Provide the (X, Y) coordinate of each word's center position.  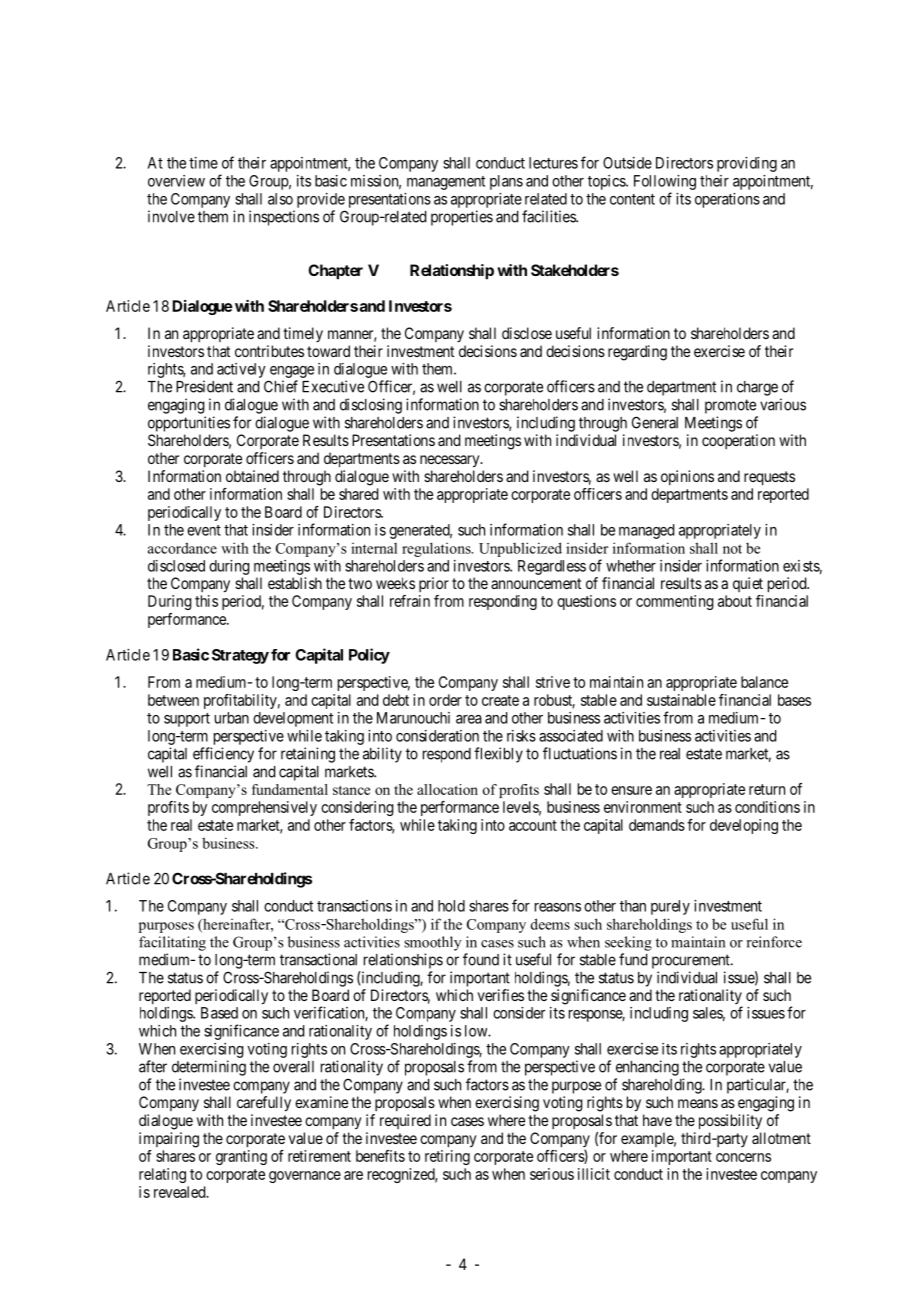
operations (727, 200)
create (500, 700)
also (280, 199)
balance (764, 682)
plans (506, 182)
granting (241, 1157)
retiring (447, 1157)
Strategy (240, 656)
